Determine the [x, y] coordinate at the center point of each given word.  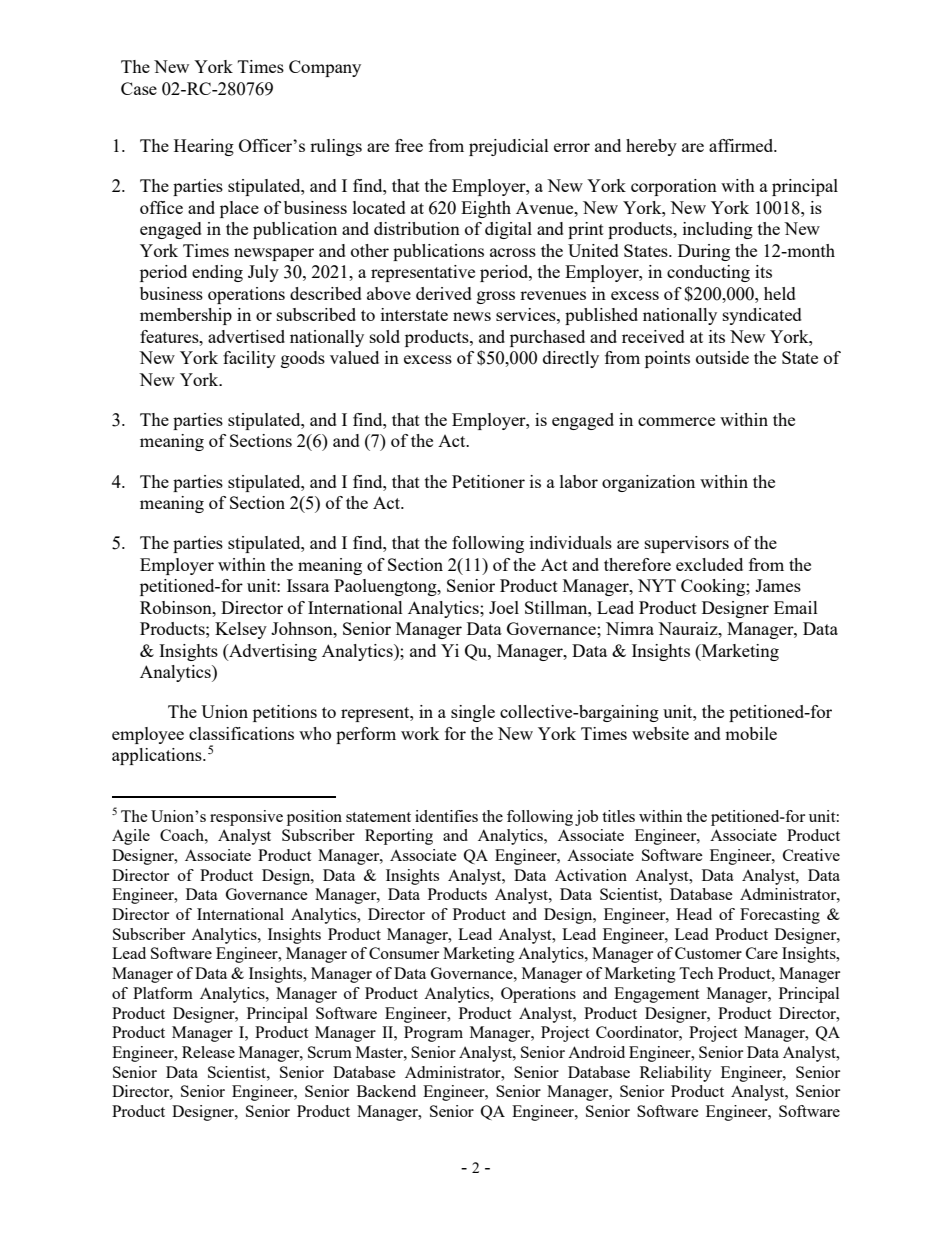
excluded [709, 564]
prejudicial [509, 147]
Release [208, 1052]
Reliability [676, 1074]
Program [433, 1034]
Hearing [204, 147]
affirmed [742, 145]
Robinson [177, 607]
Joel [504, 607]
